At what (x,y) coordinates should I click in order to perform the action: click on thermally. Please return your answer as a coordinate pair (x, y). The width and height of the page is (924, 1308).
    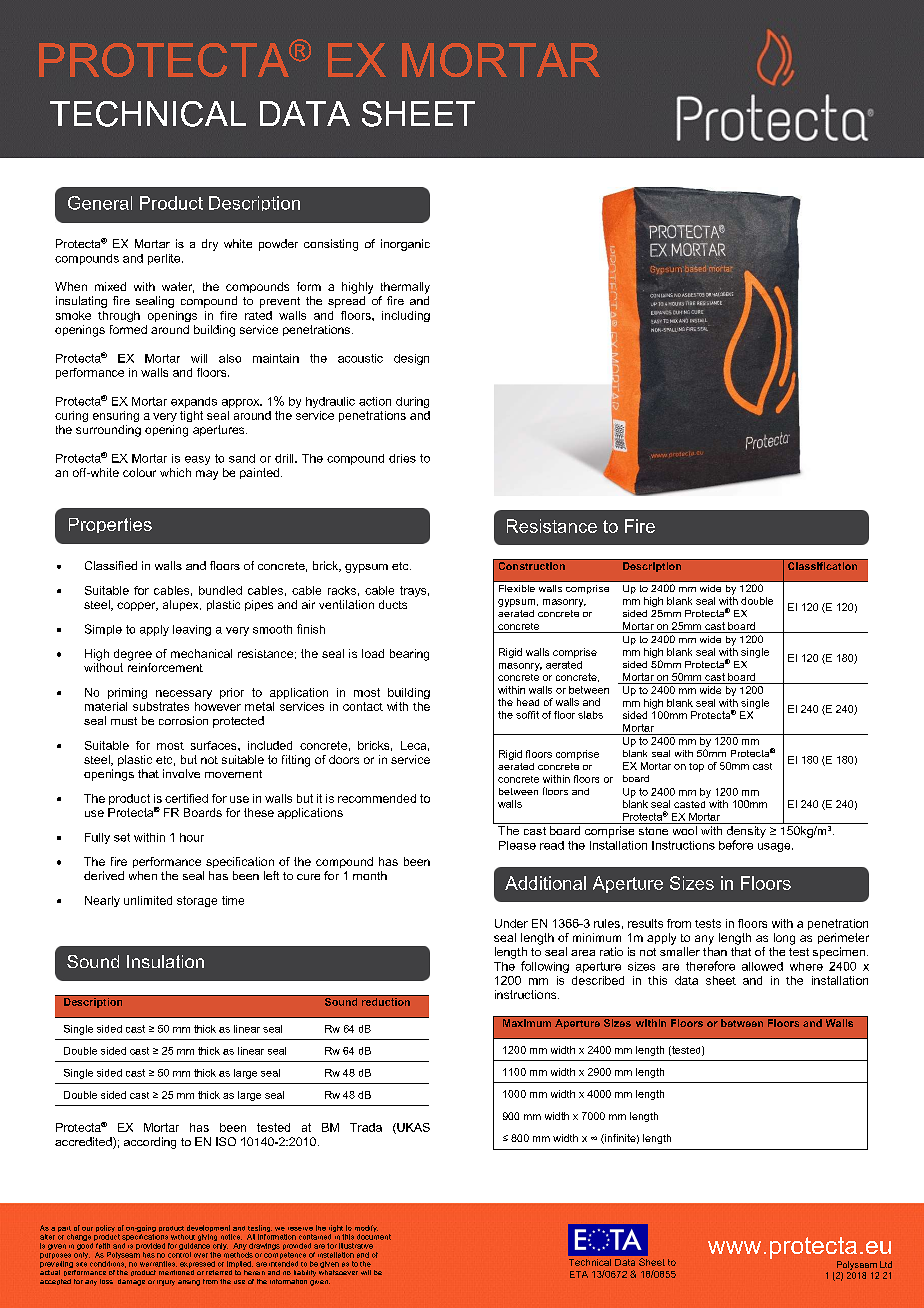
    Looking at the image, I should click on (405, 288).
